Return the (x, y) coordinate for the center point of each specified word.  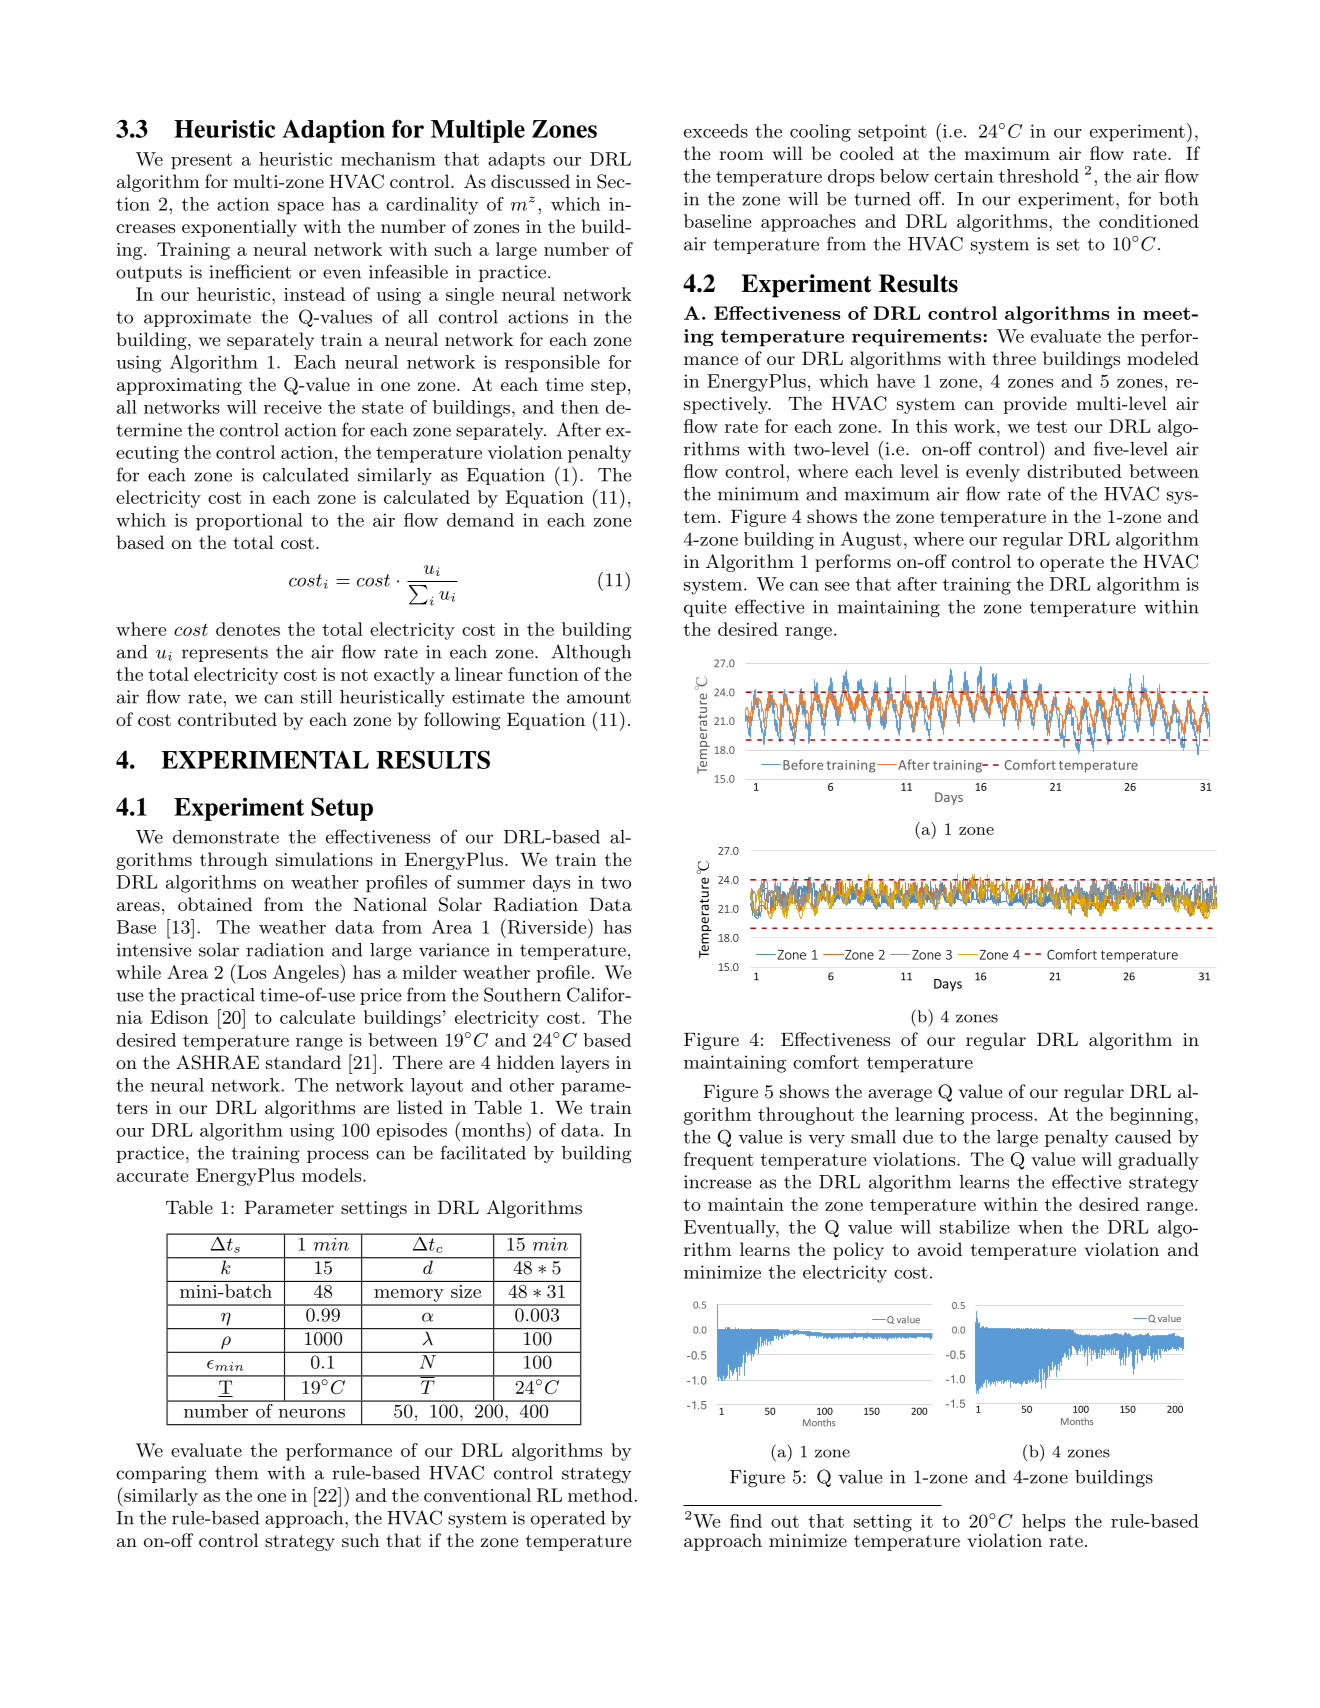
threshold (1039, 176)
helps (1043, 1523)
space (301, 208)
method (600, 1495)
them (236, 1473)
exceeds (716, 131)
